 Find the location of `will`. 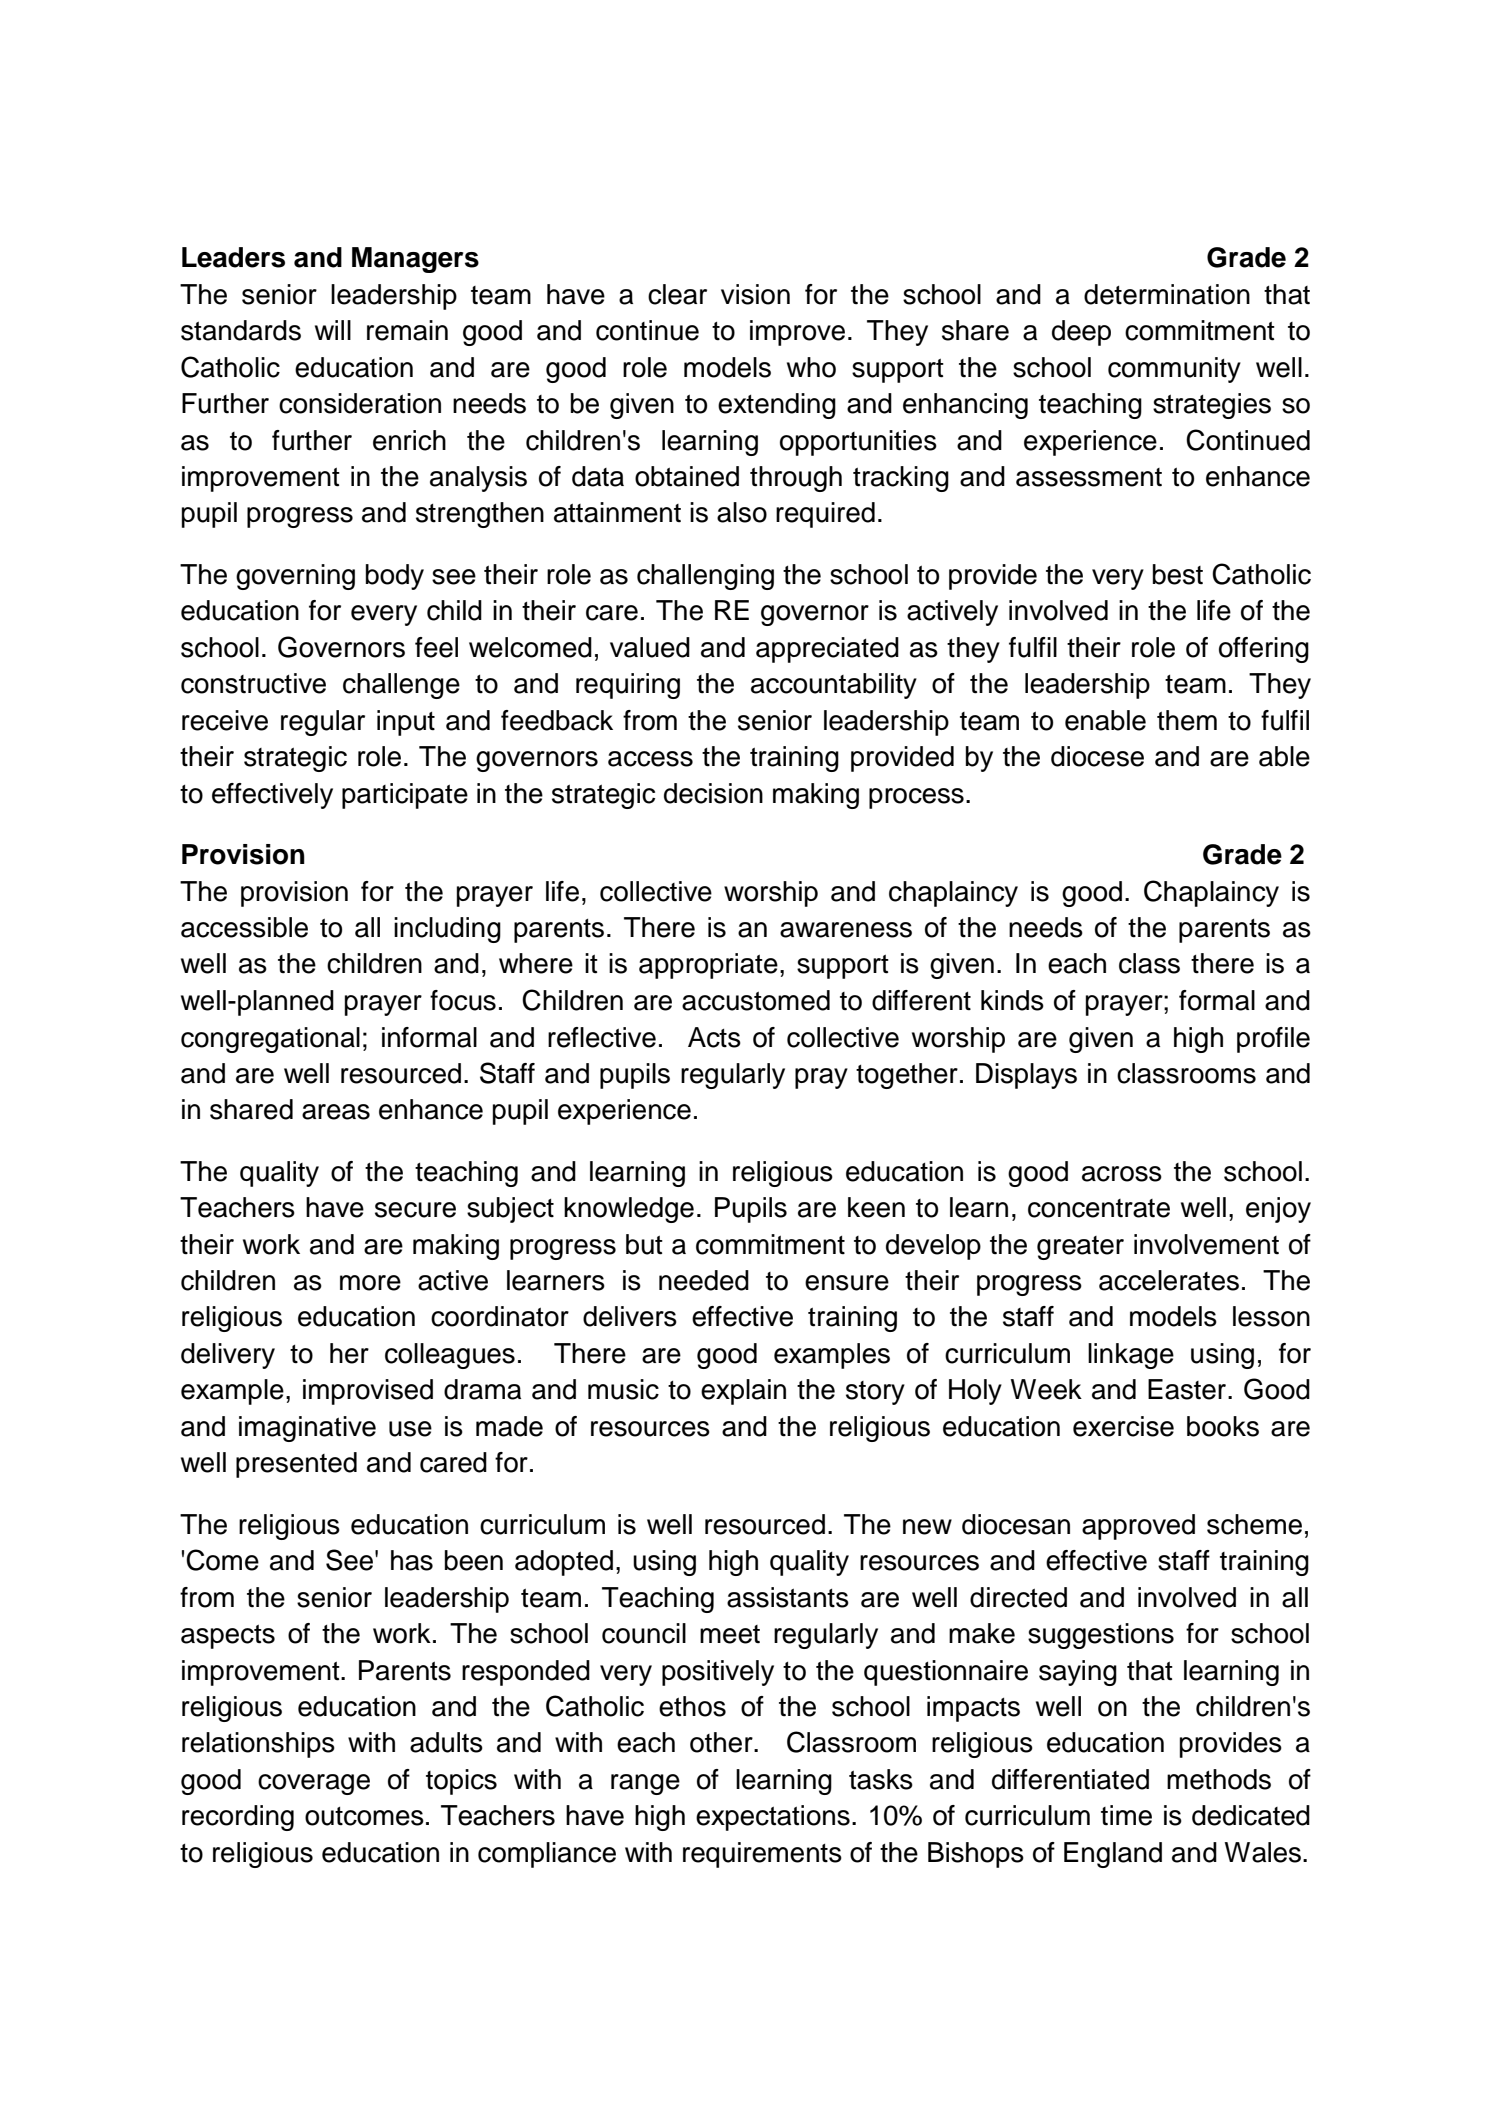

will is located at coordinates (333, 330).
